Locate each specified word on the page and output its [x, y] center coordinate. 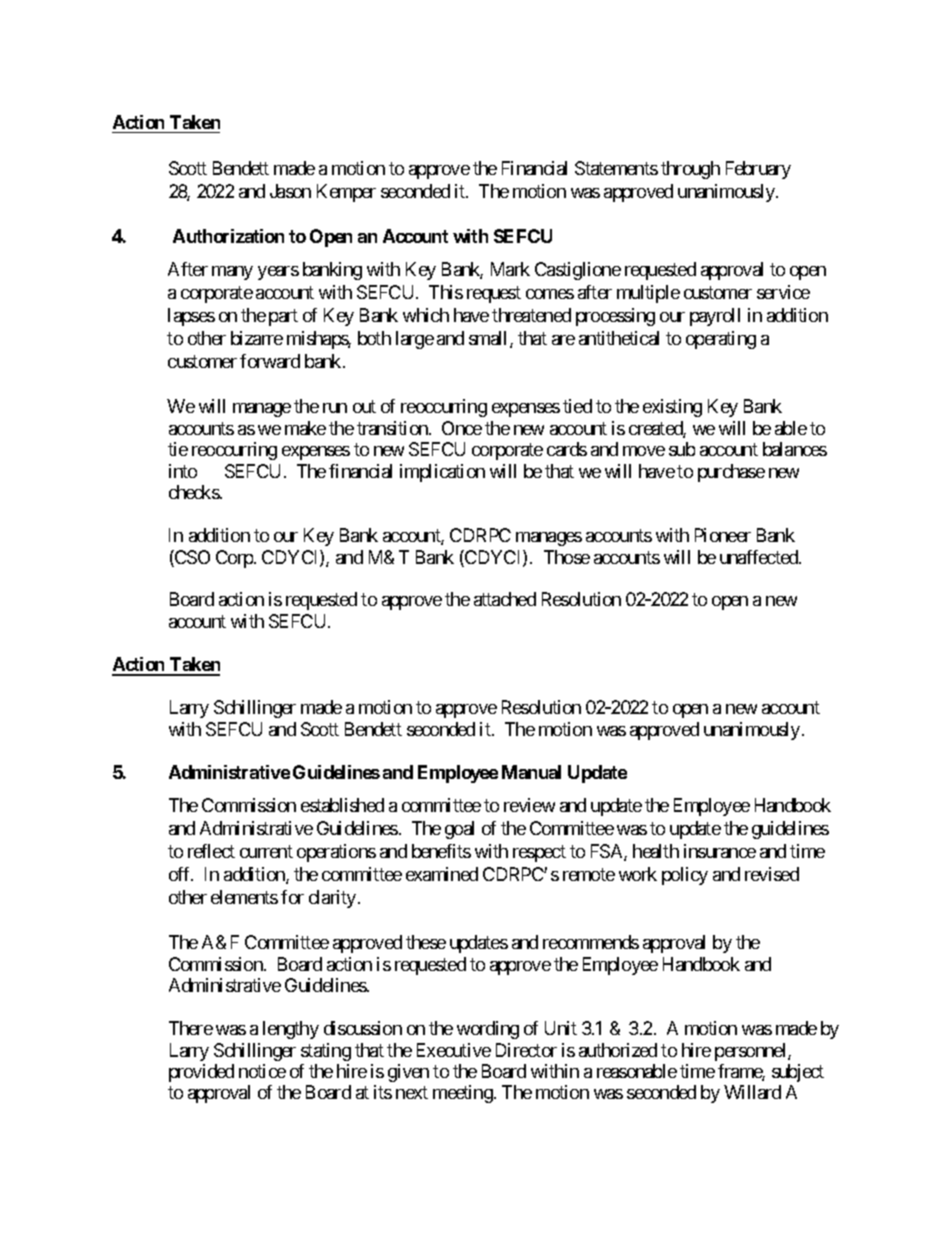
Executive [454, 1050]
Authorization [228, 236]
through [690, 170]
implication [442, 473]
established [342, 805]
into [183, 471]
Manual [531, 772]
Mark [510, 269]
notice [262, 1071]
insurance [720, 851]
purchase [731, 473]
